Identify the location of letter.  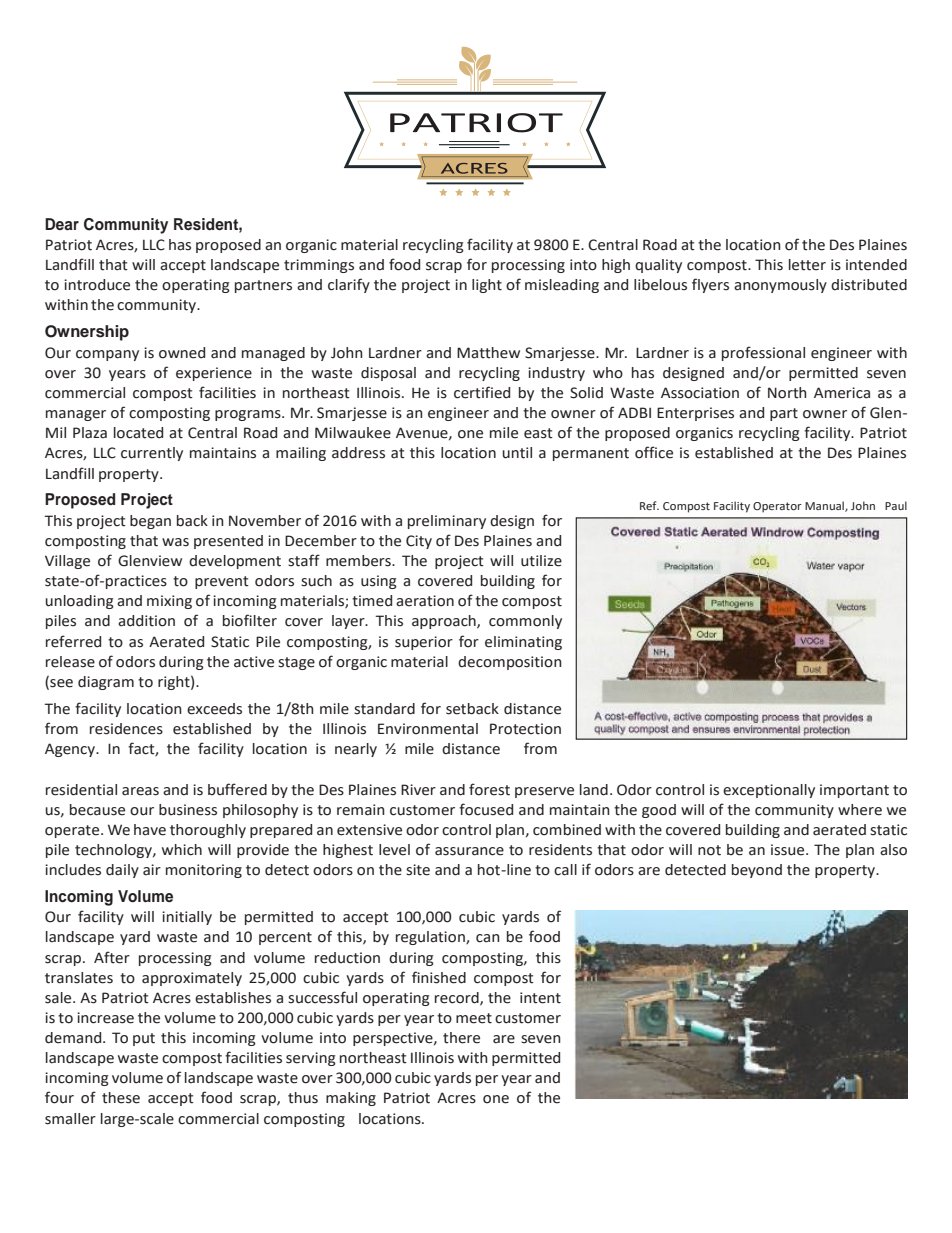
(807, 265).
